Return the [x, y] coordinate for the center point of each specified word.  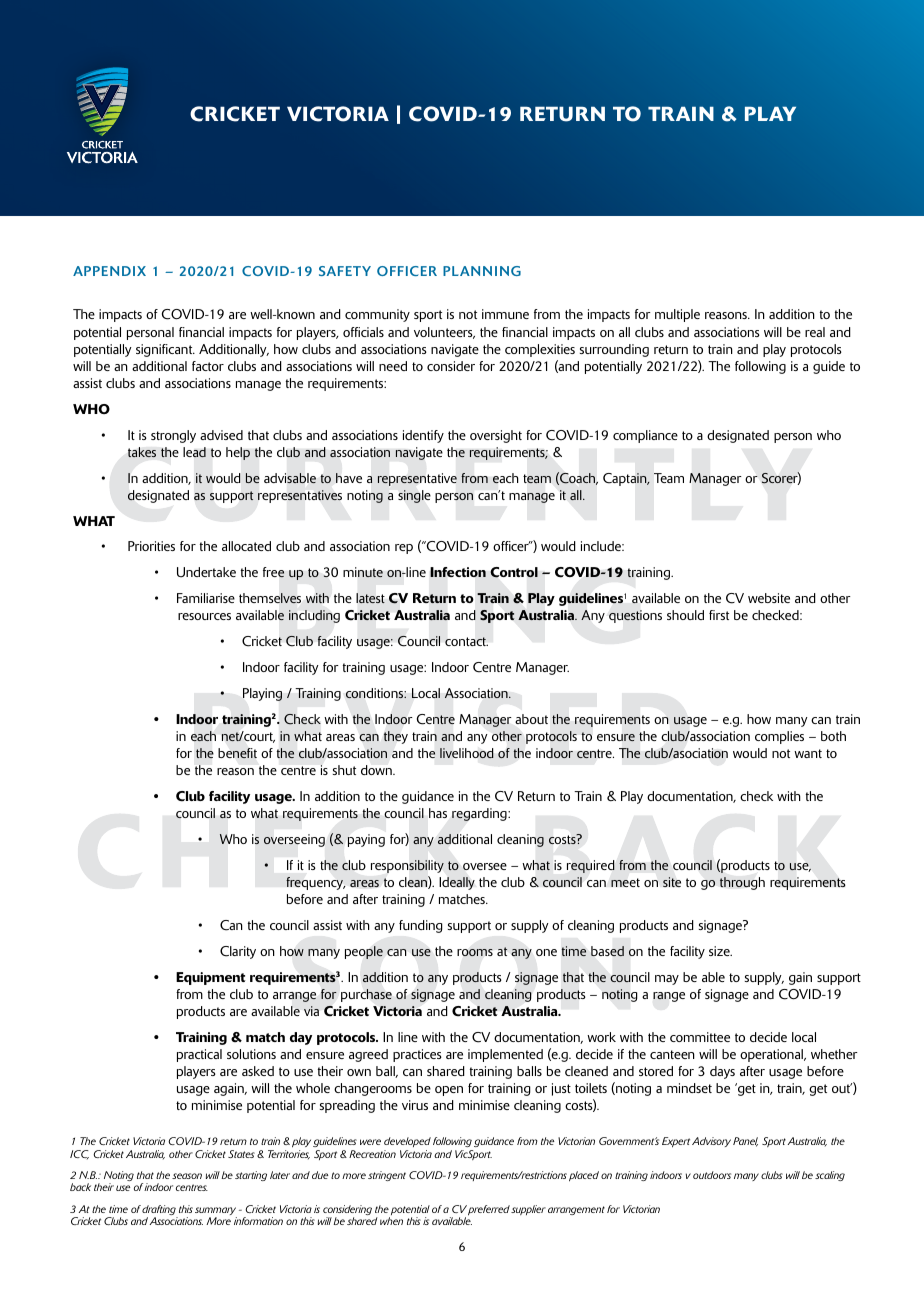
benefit [237, 753]
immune [505, 314]
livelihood [467, 753]
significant [165, 350]
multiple [677, 315]
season [187, 1176]
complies [779, 737]
